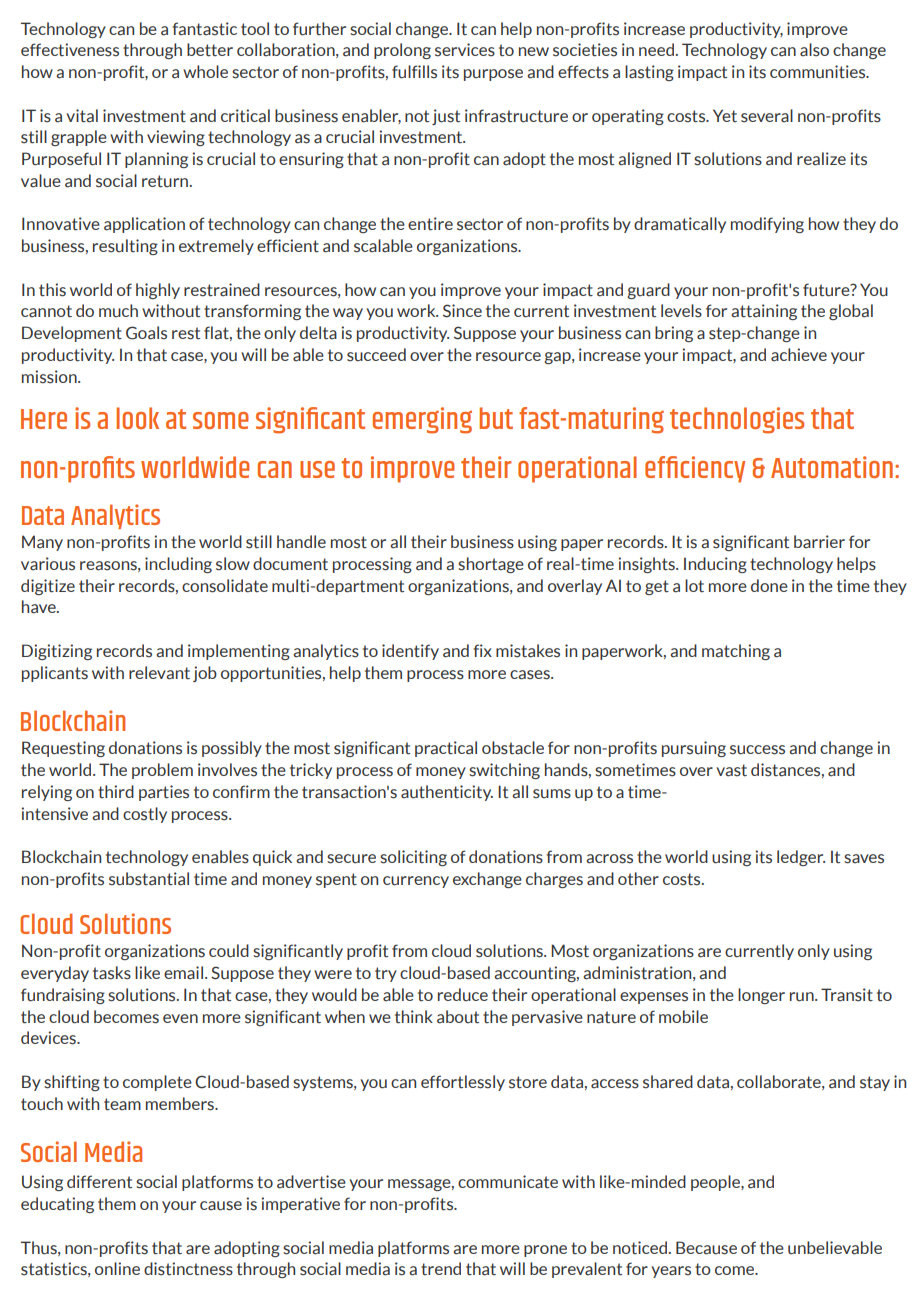 The height and width of the screenshot is (1308, 924). What do you see at coordinates (422, 420) in the screenshot?
I see `emerging` at bounding box center [422, 420].
